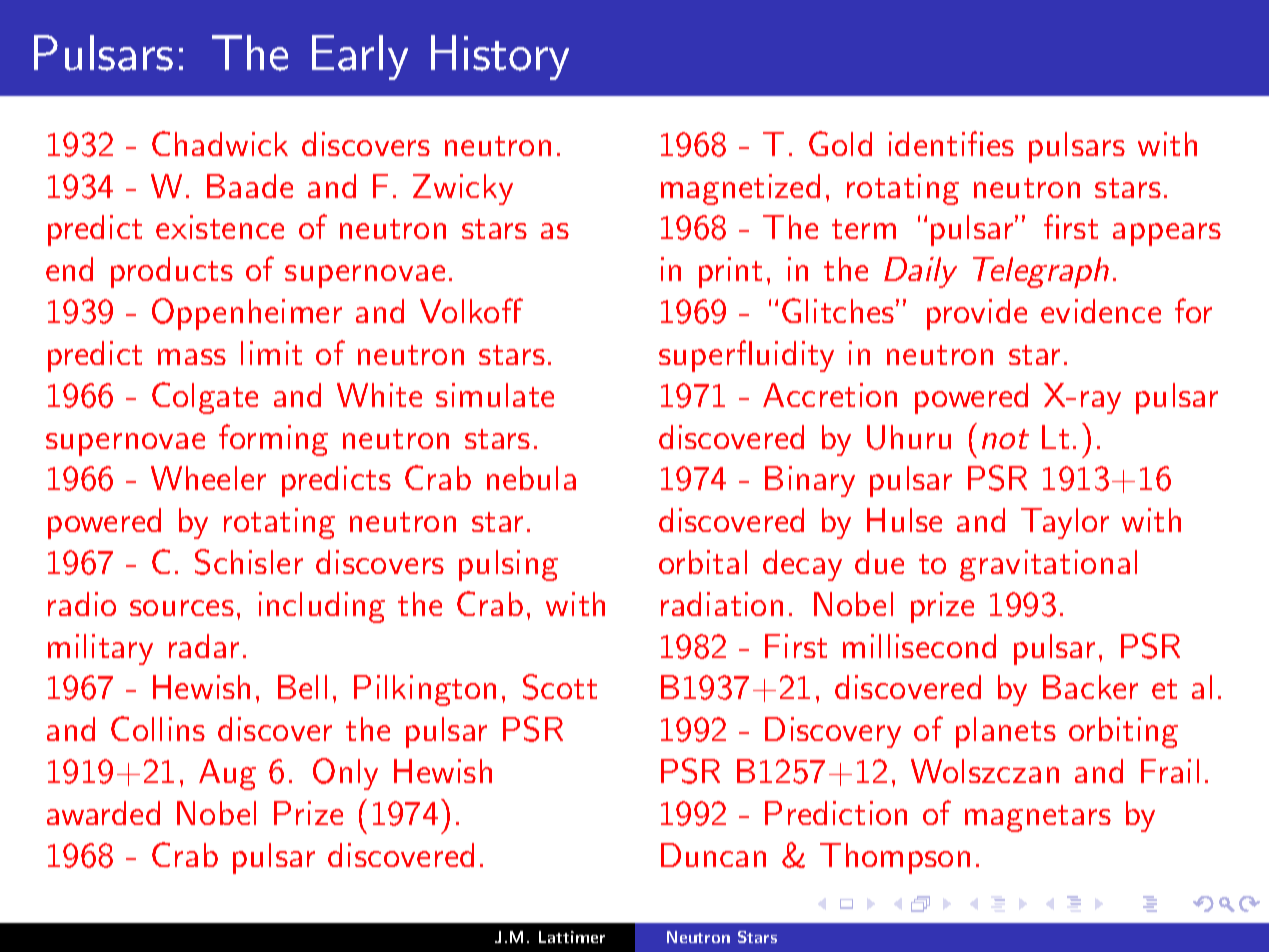 The width and height of the image is (1271, 952). I want to click on Telegraph, so click(1041, 272).
